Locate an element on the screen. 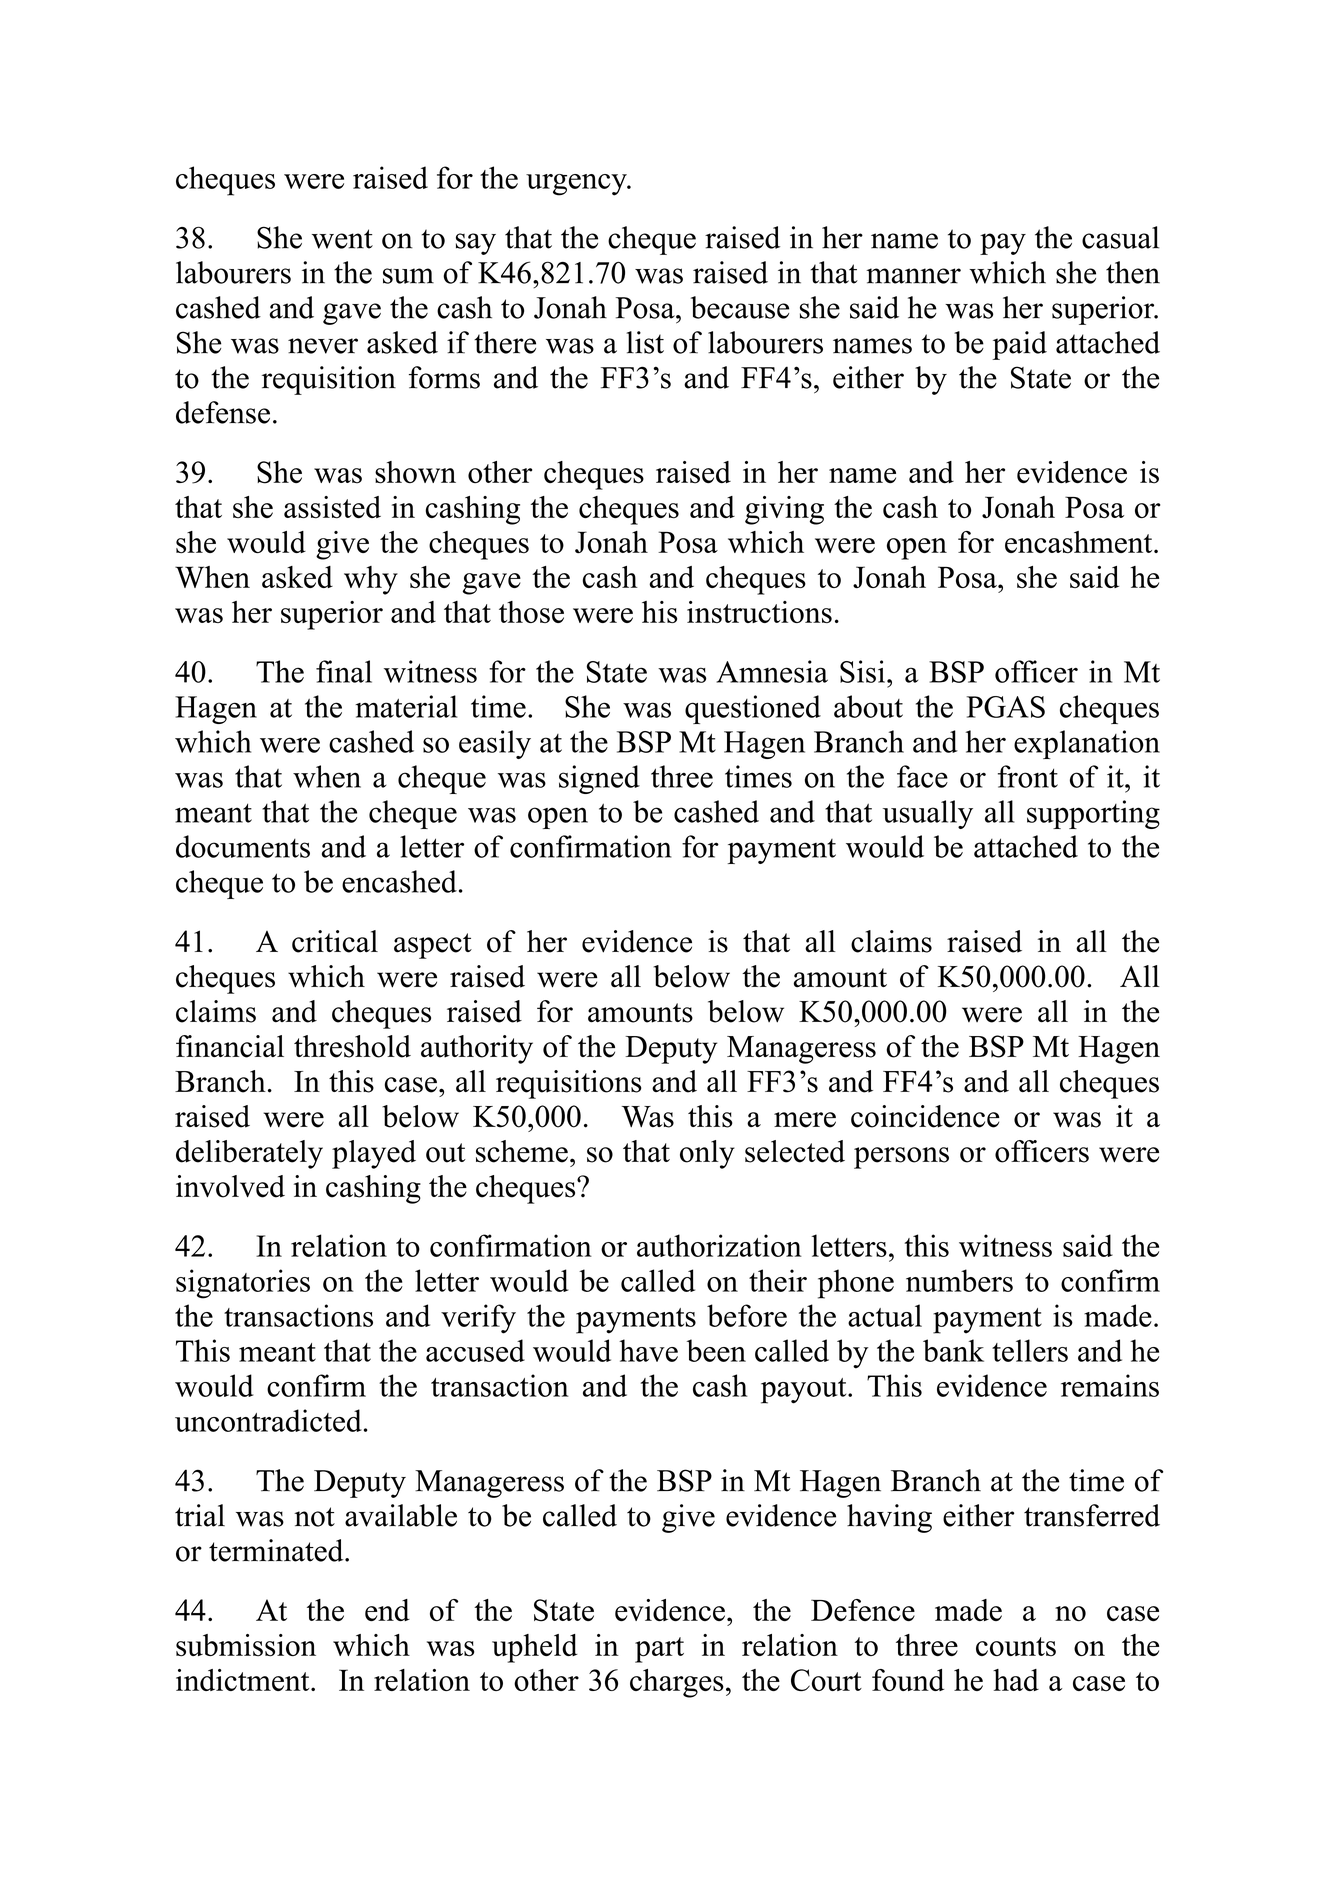 The height and width of the screenshot is (1889, 1335). paid is located at coordinates (1019, 345).
